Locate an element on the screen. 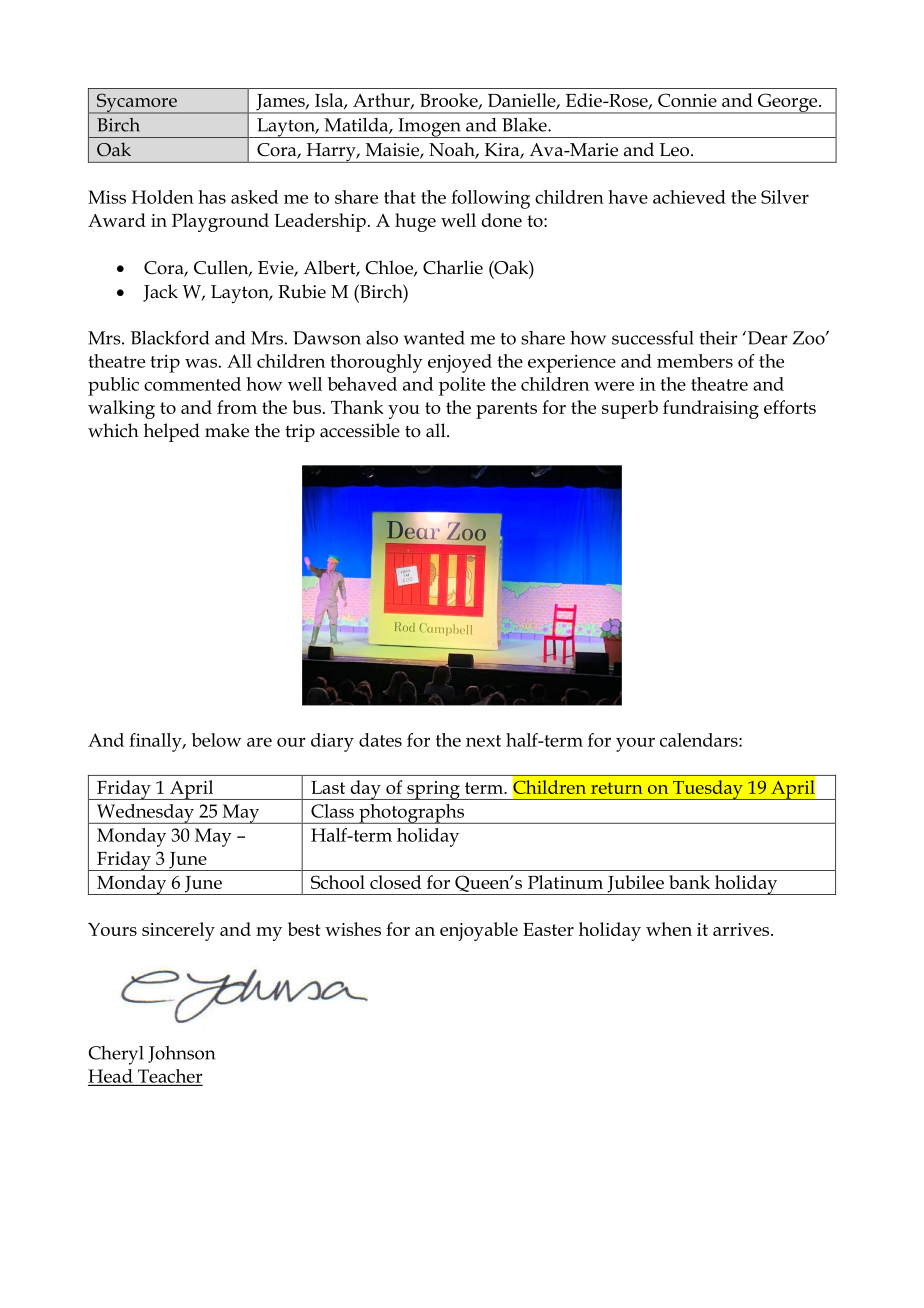  next is located at coordinates (483, 741).
